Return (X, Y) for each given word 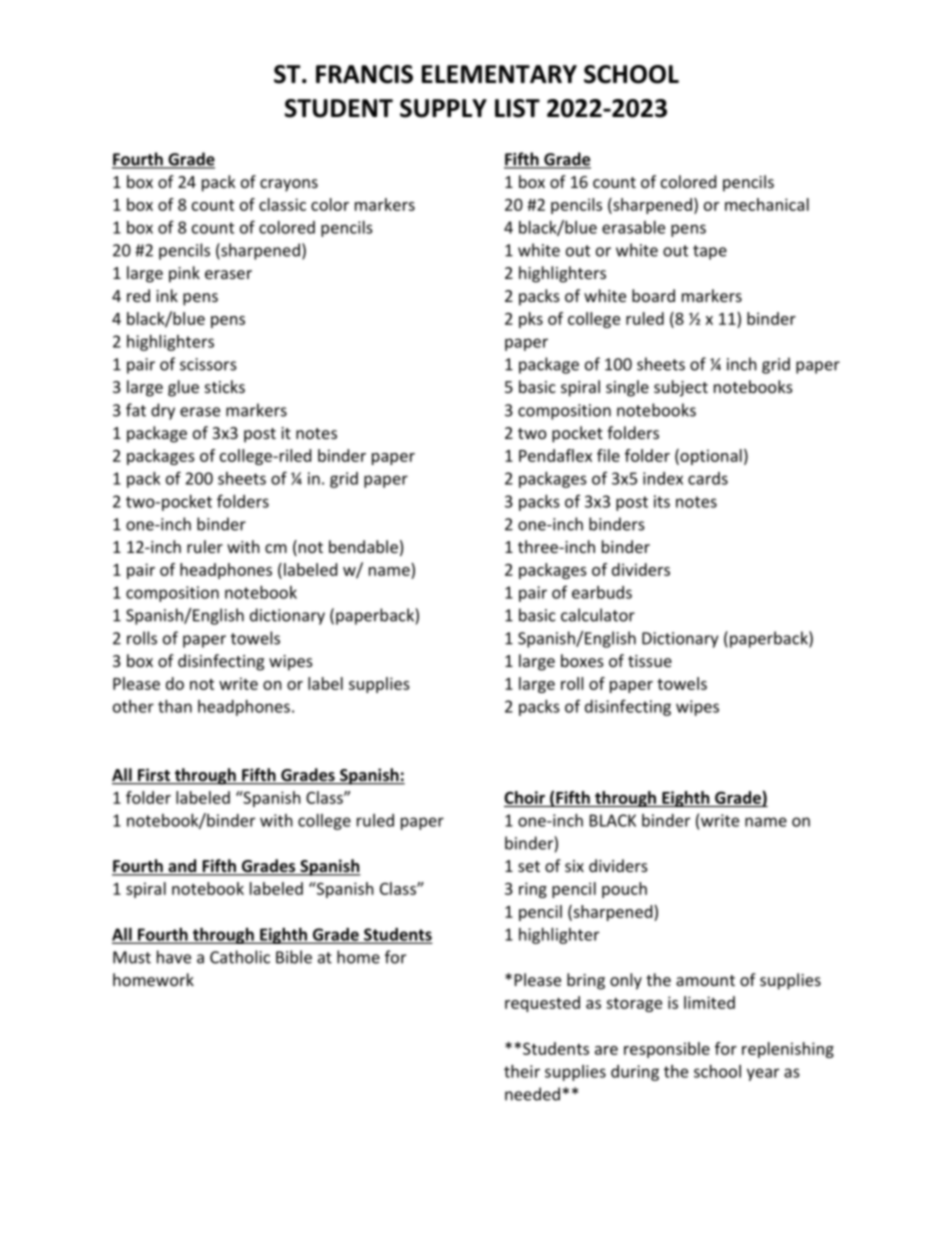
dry (163, 411)
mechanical (767, 204)
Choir (524, 797)
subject (681, 388)
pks (531, 320)
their (522, 1071)
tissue (650, 661)
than (175, 706)
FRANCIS (364, 74)
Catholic (240, 957)
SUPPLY (443, 108)
